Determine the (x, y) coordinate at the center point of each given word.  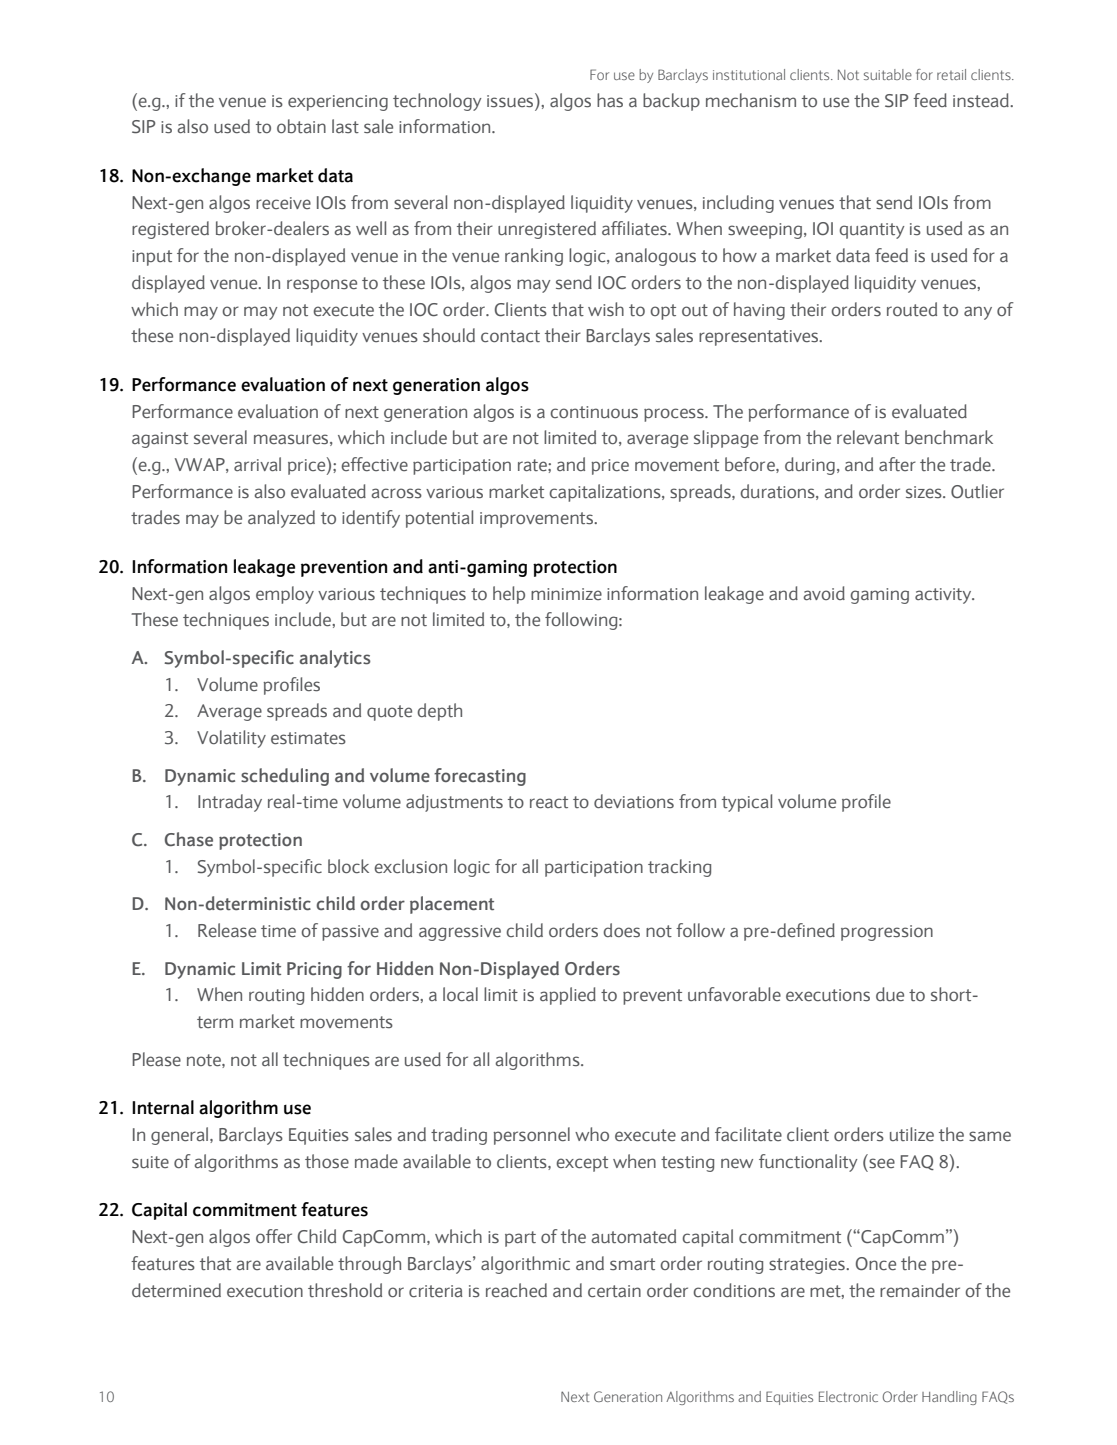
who (592, 1134)
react (549, 802)
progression (887, 933)
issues (511, 100)
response (322, 286)
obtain (301, 126)
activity (944, 596)
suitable (888, 74)
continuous (594, 412)
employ (285, 595)
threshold (345, 1290)
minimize (566, 594)
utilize (912, 1134)
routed (912, 309)
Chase (189, 839)
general (179, 1136)
